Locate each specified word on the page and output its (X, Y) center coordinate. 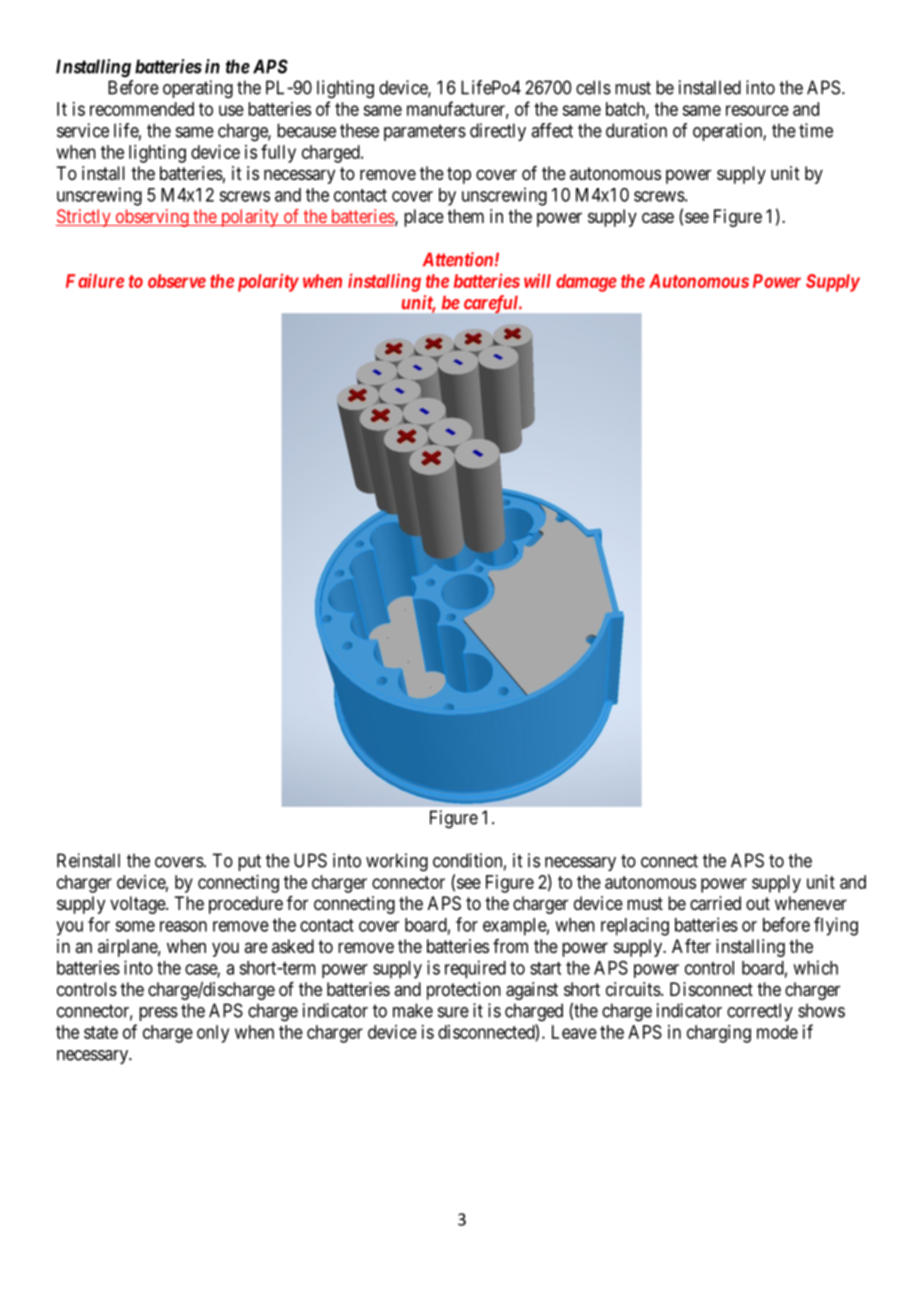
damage (586, 283)
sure (453, 1012)
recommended (142, 109)
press (158, 1014)
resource (757, 110)
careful (492, 304)
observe (177, 281)
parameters (425, 132)
